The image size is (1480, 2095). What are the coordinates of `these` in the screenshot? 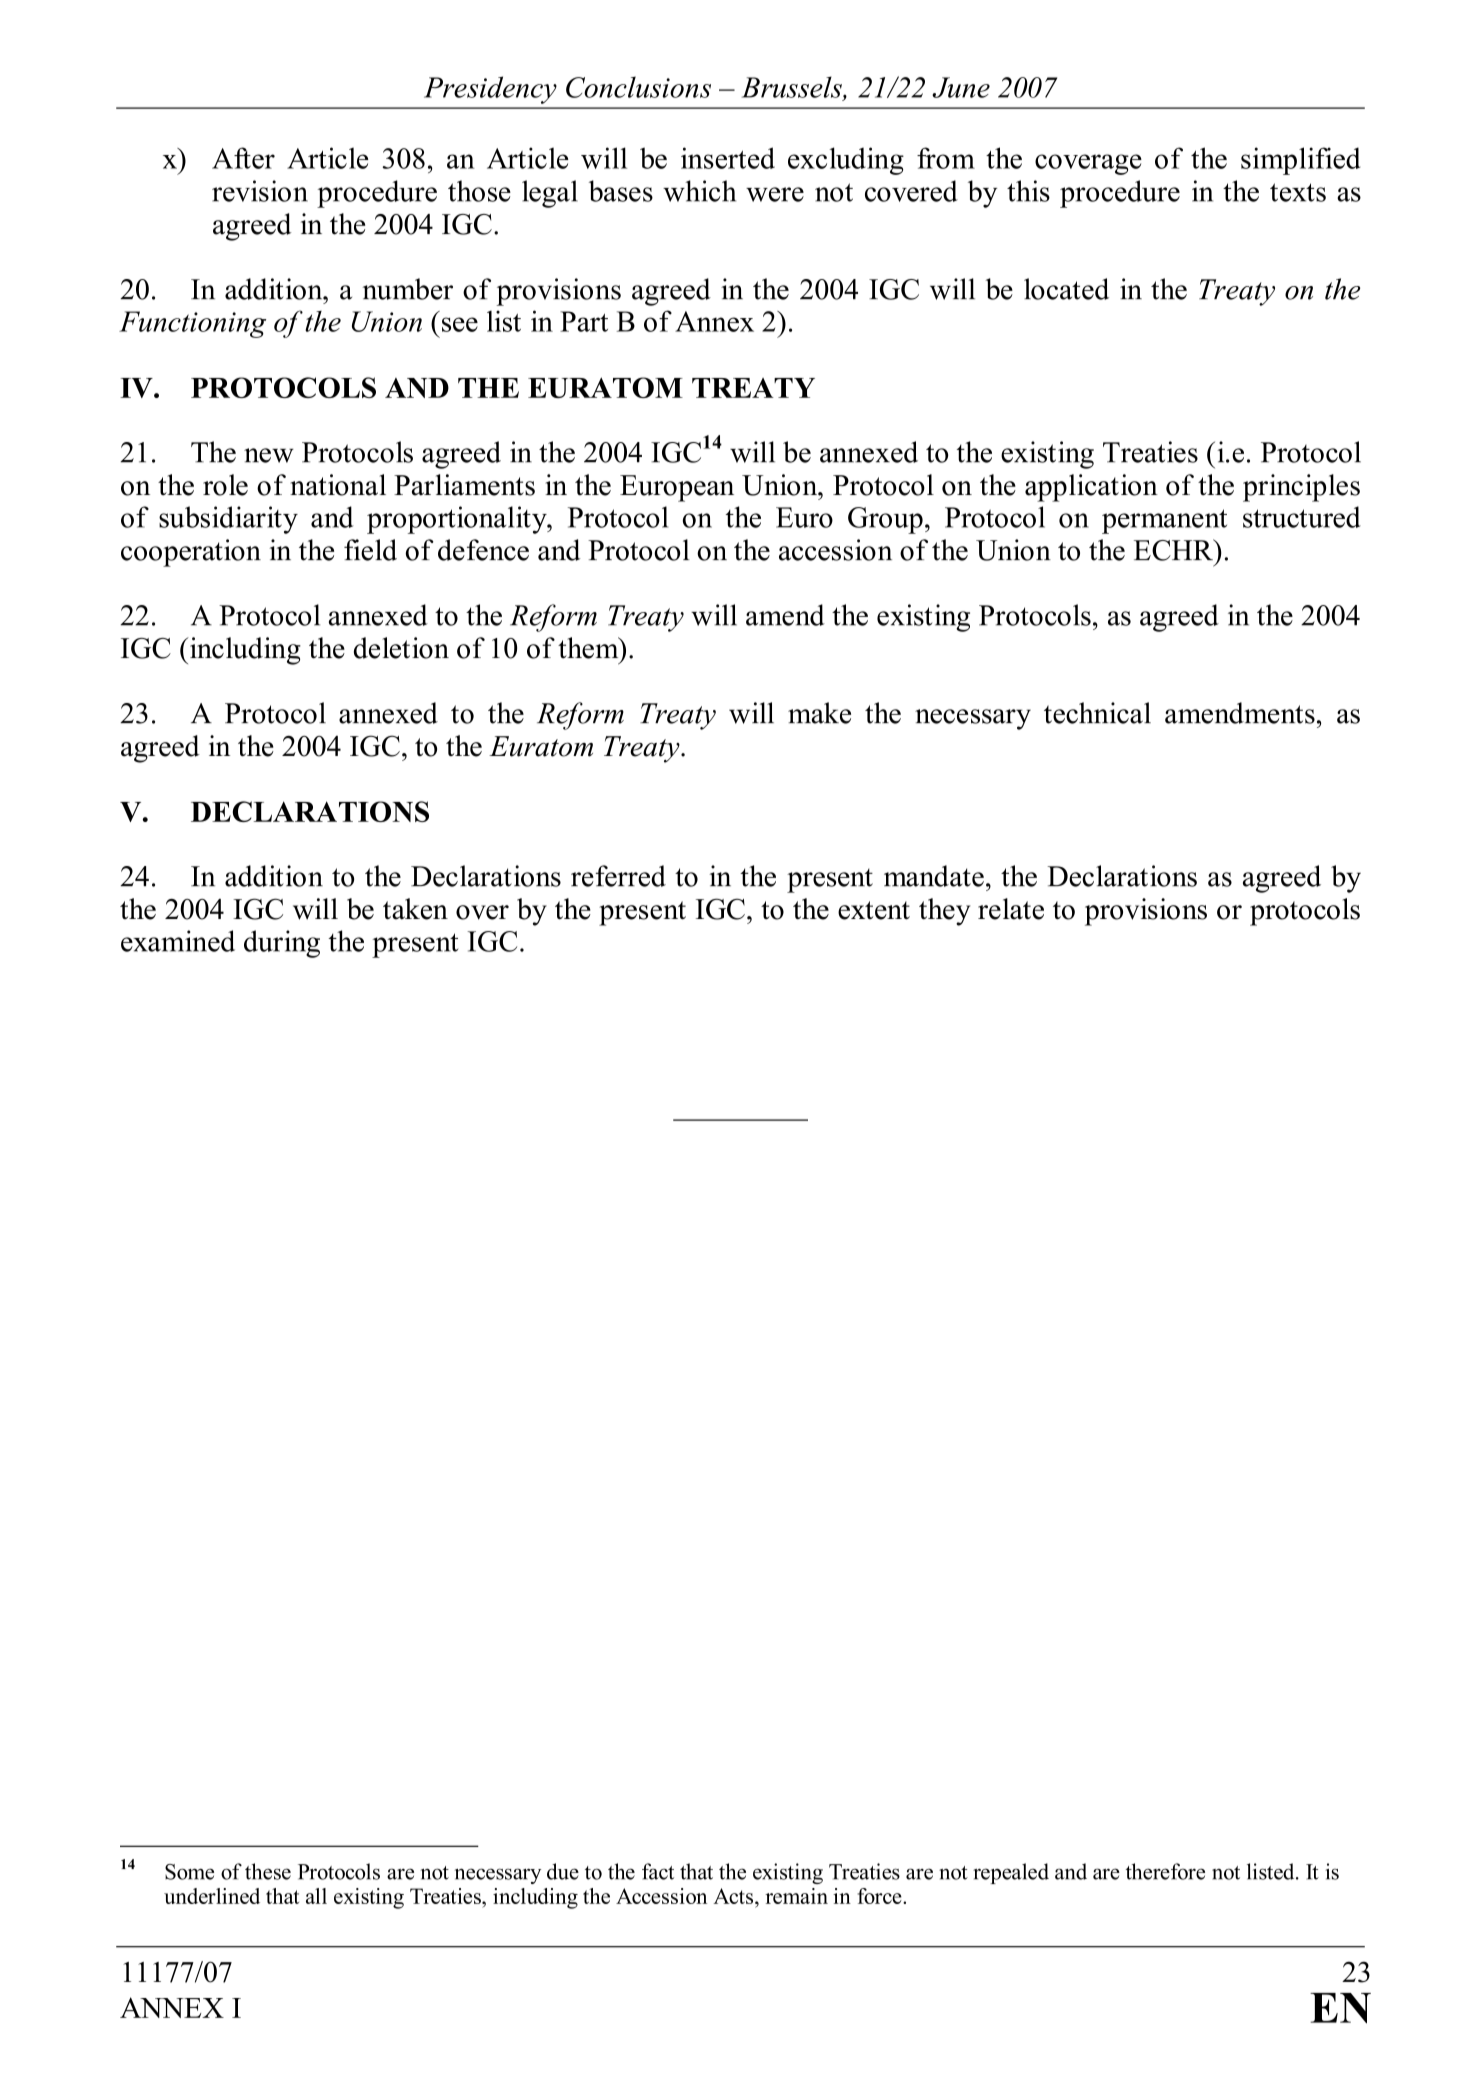 It's located at (268, 1871).
